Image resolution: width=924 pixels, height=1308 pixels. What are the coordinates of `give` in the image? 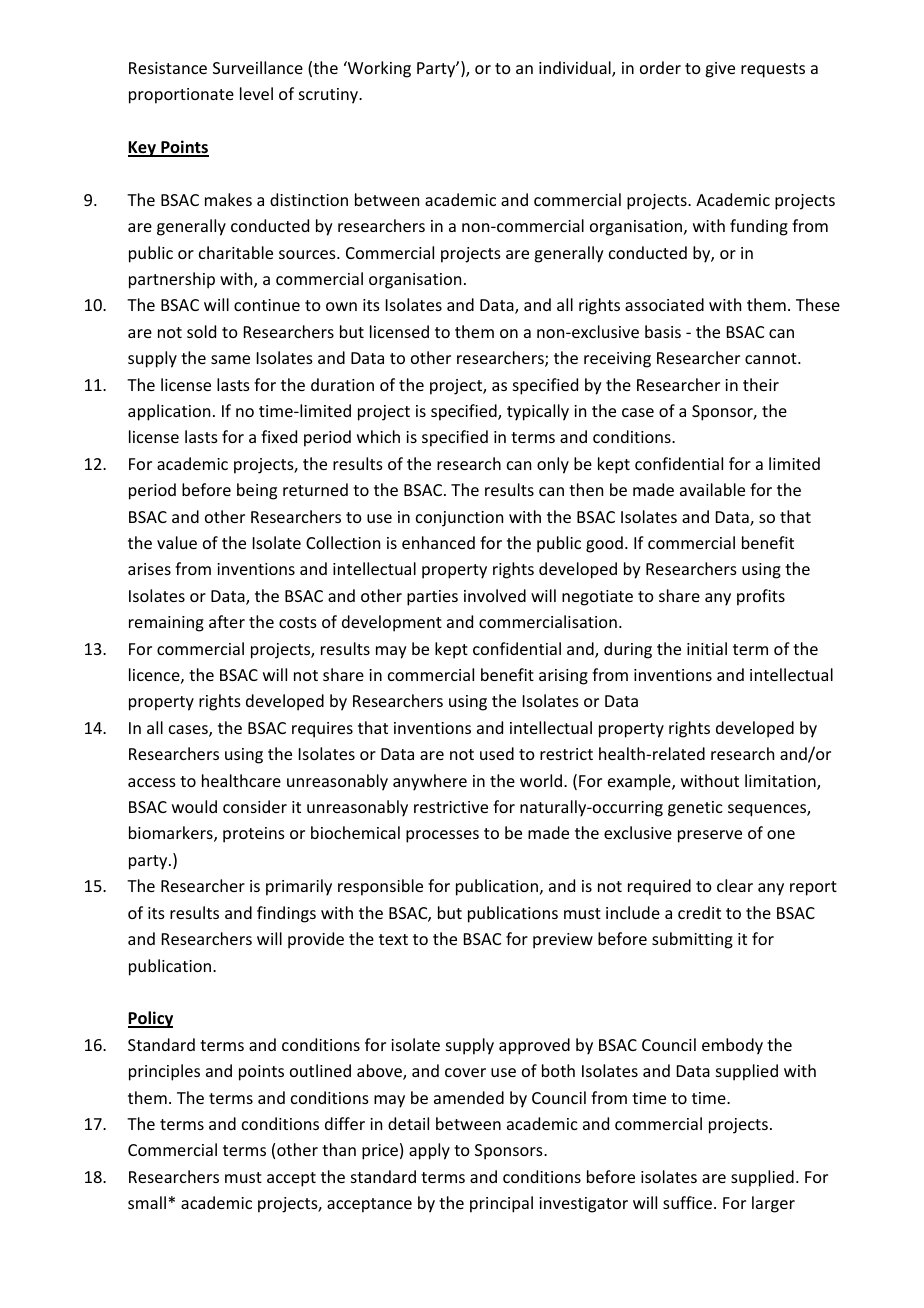 It's located at (720, 70).
